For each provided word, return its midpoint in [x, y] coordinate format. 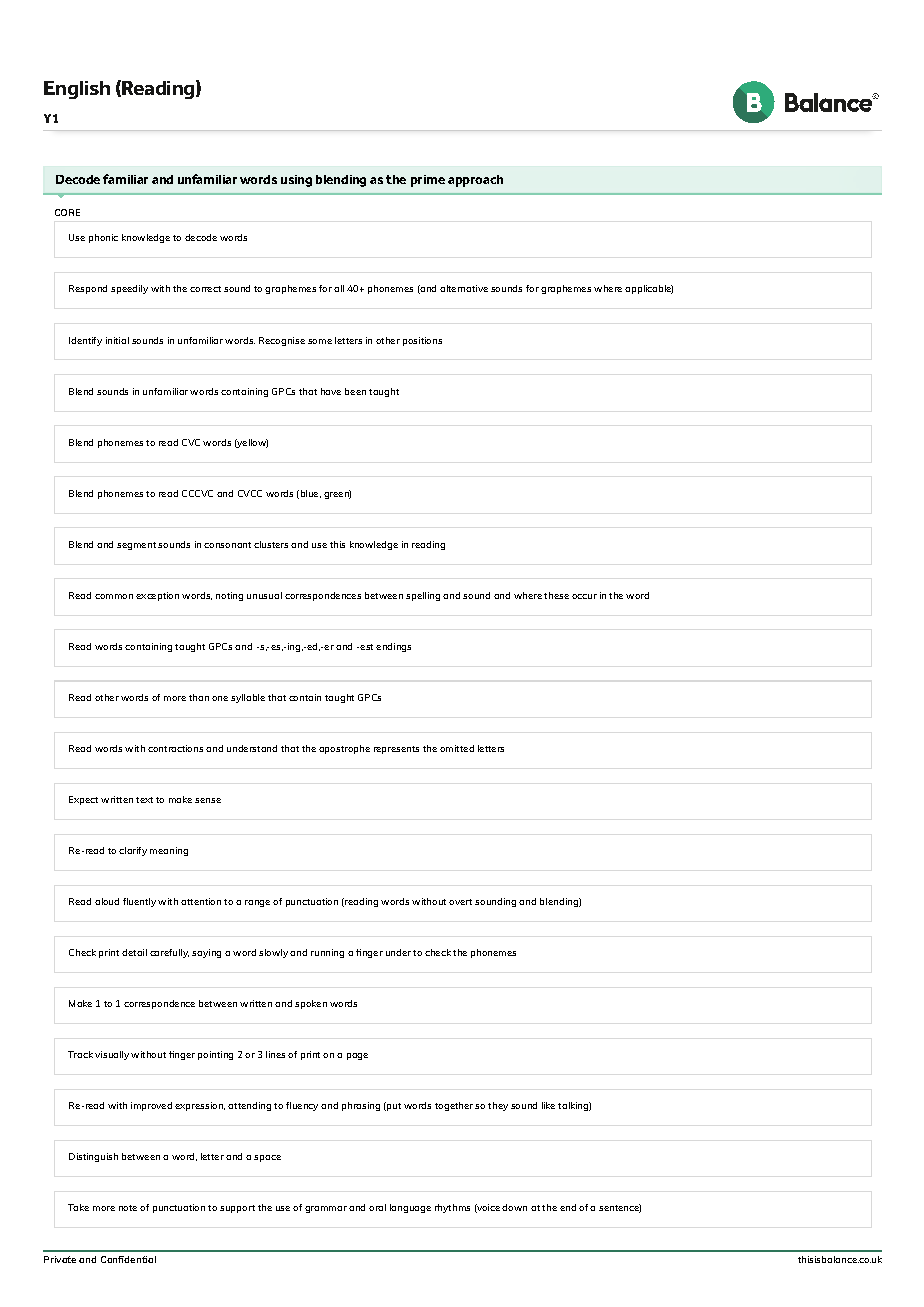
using [296, 181]
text [144, 800]
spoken [311, 1004]
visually [112, 1055]
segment [136, 546]
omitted [457, 748]
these [556, 595]
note [128, 1208]
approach [475, 181]
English [77, 90]
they [498, 1106]
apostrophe [344, 749]
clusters [271, 544]
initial [117, 340]
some [320, 341]
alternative [464, 288]
